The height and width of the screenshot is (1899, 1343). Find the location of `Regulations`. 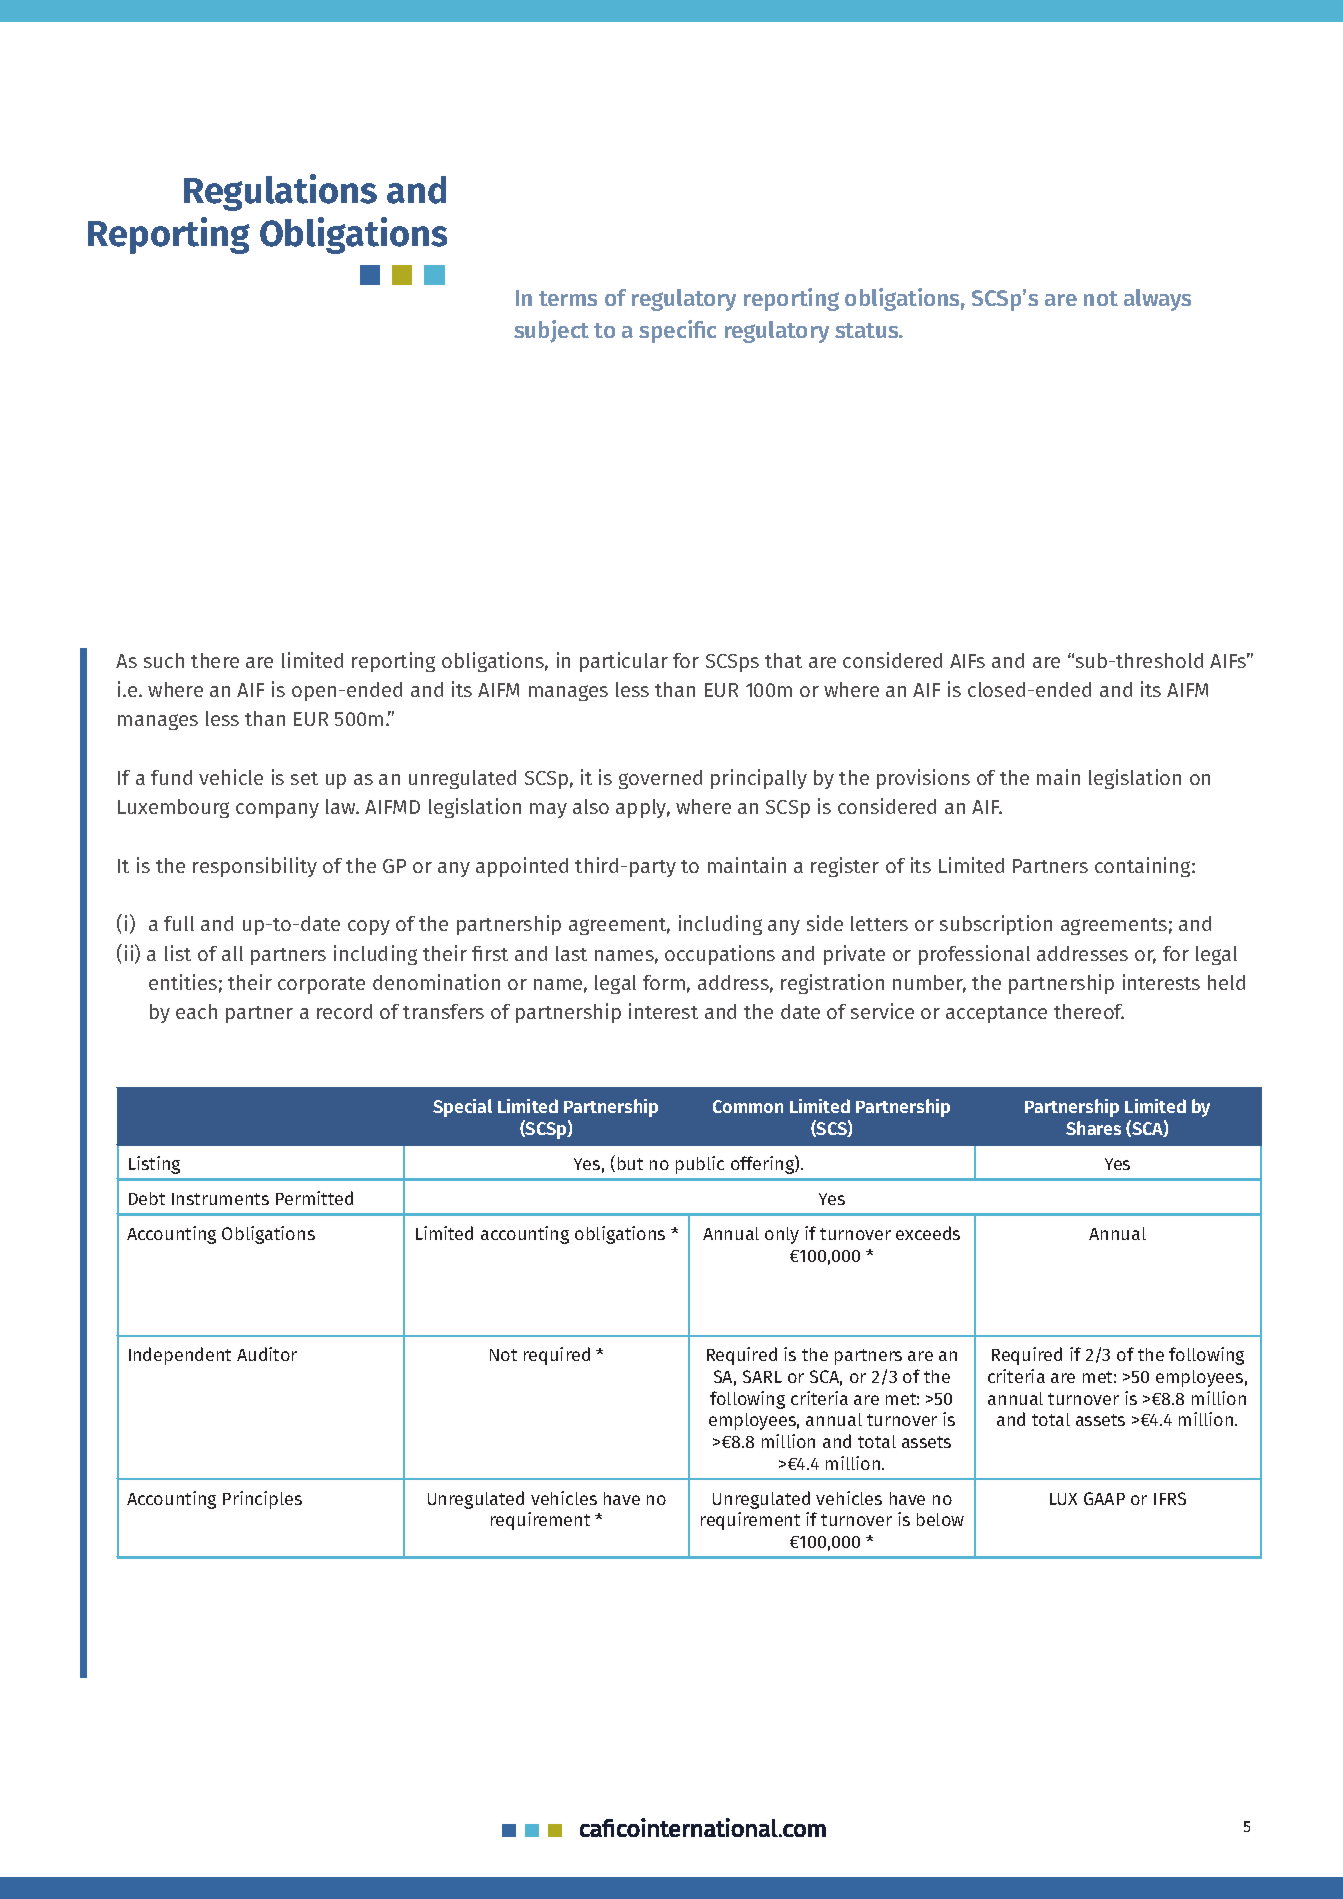

Regulations is located at coordinates (280, 192).
